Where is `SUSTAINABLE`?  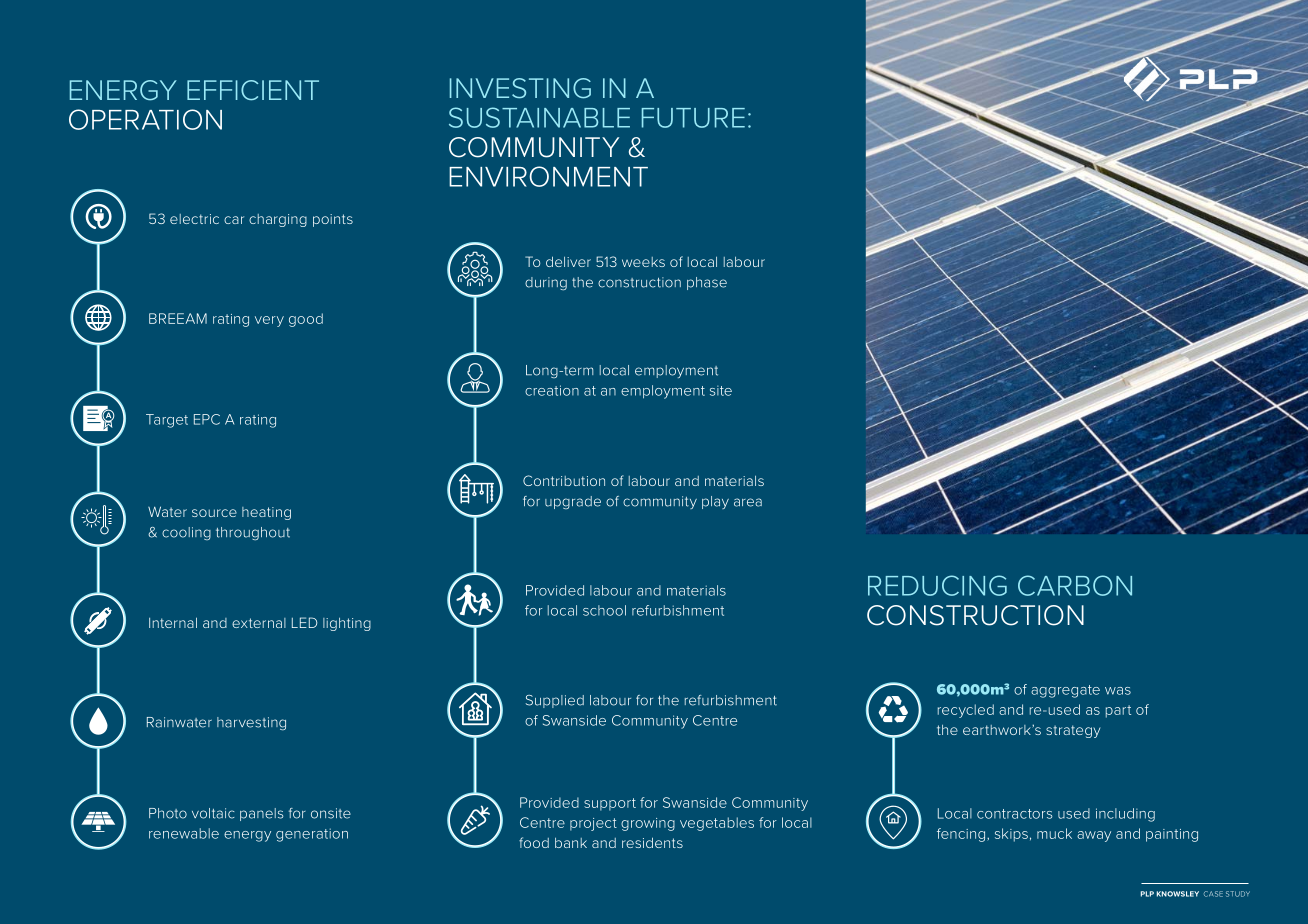
SUSTAINABLE is located at coordinates (539, 117).
